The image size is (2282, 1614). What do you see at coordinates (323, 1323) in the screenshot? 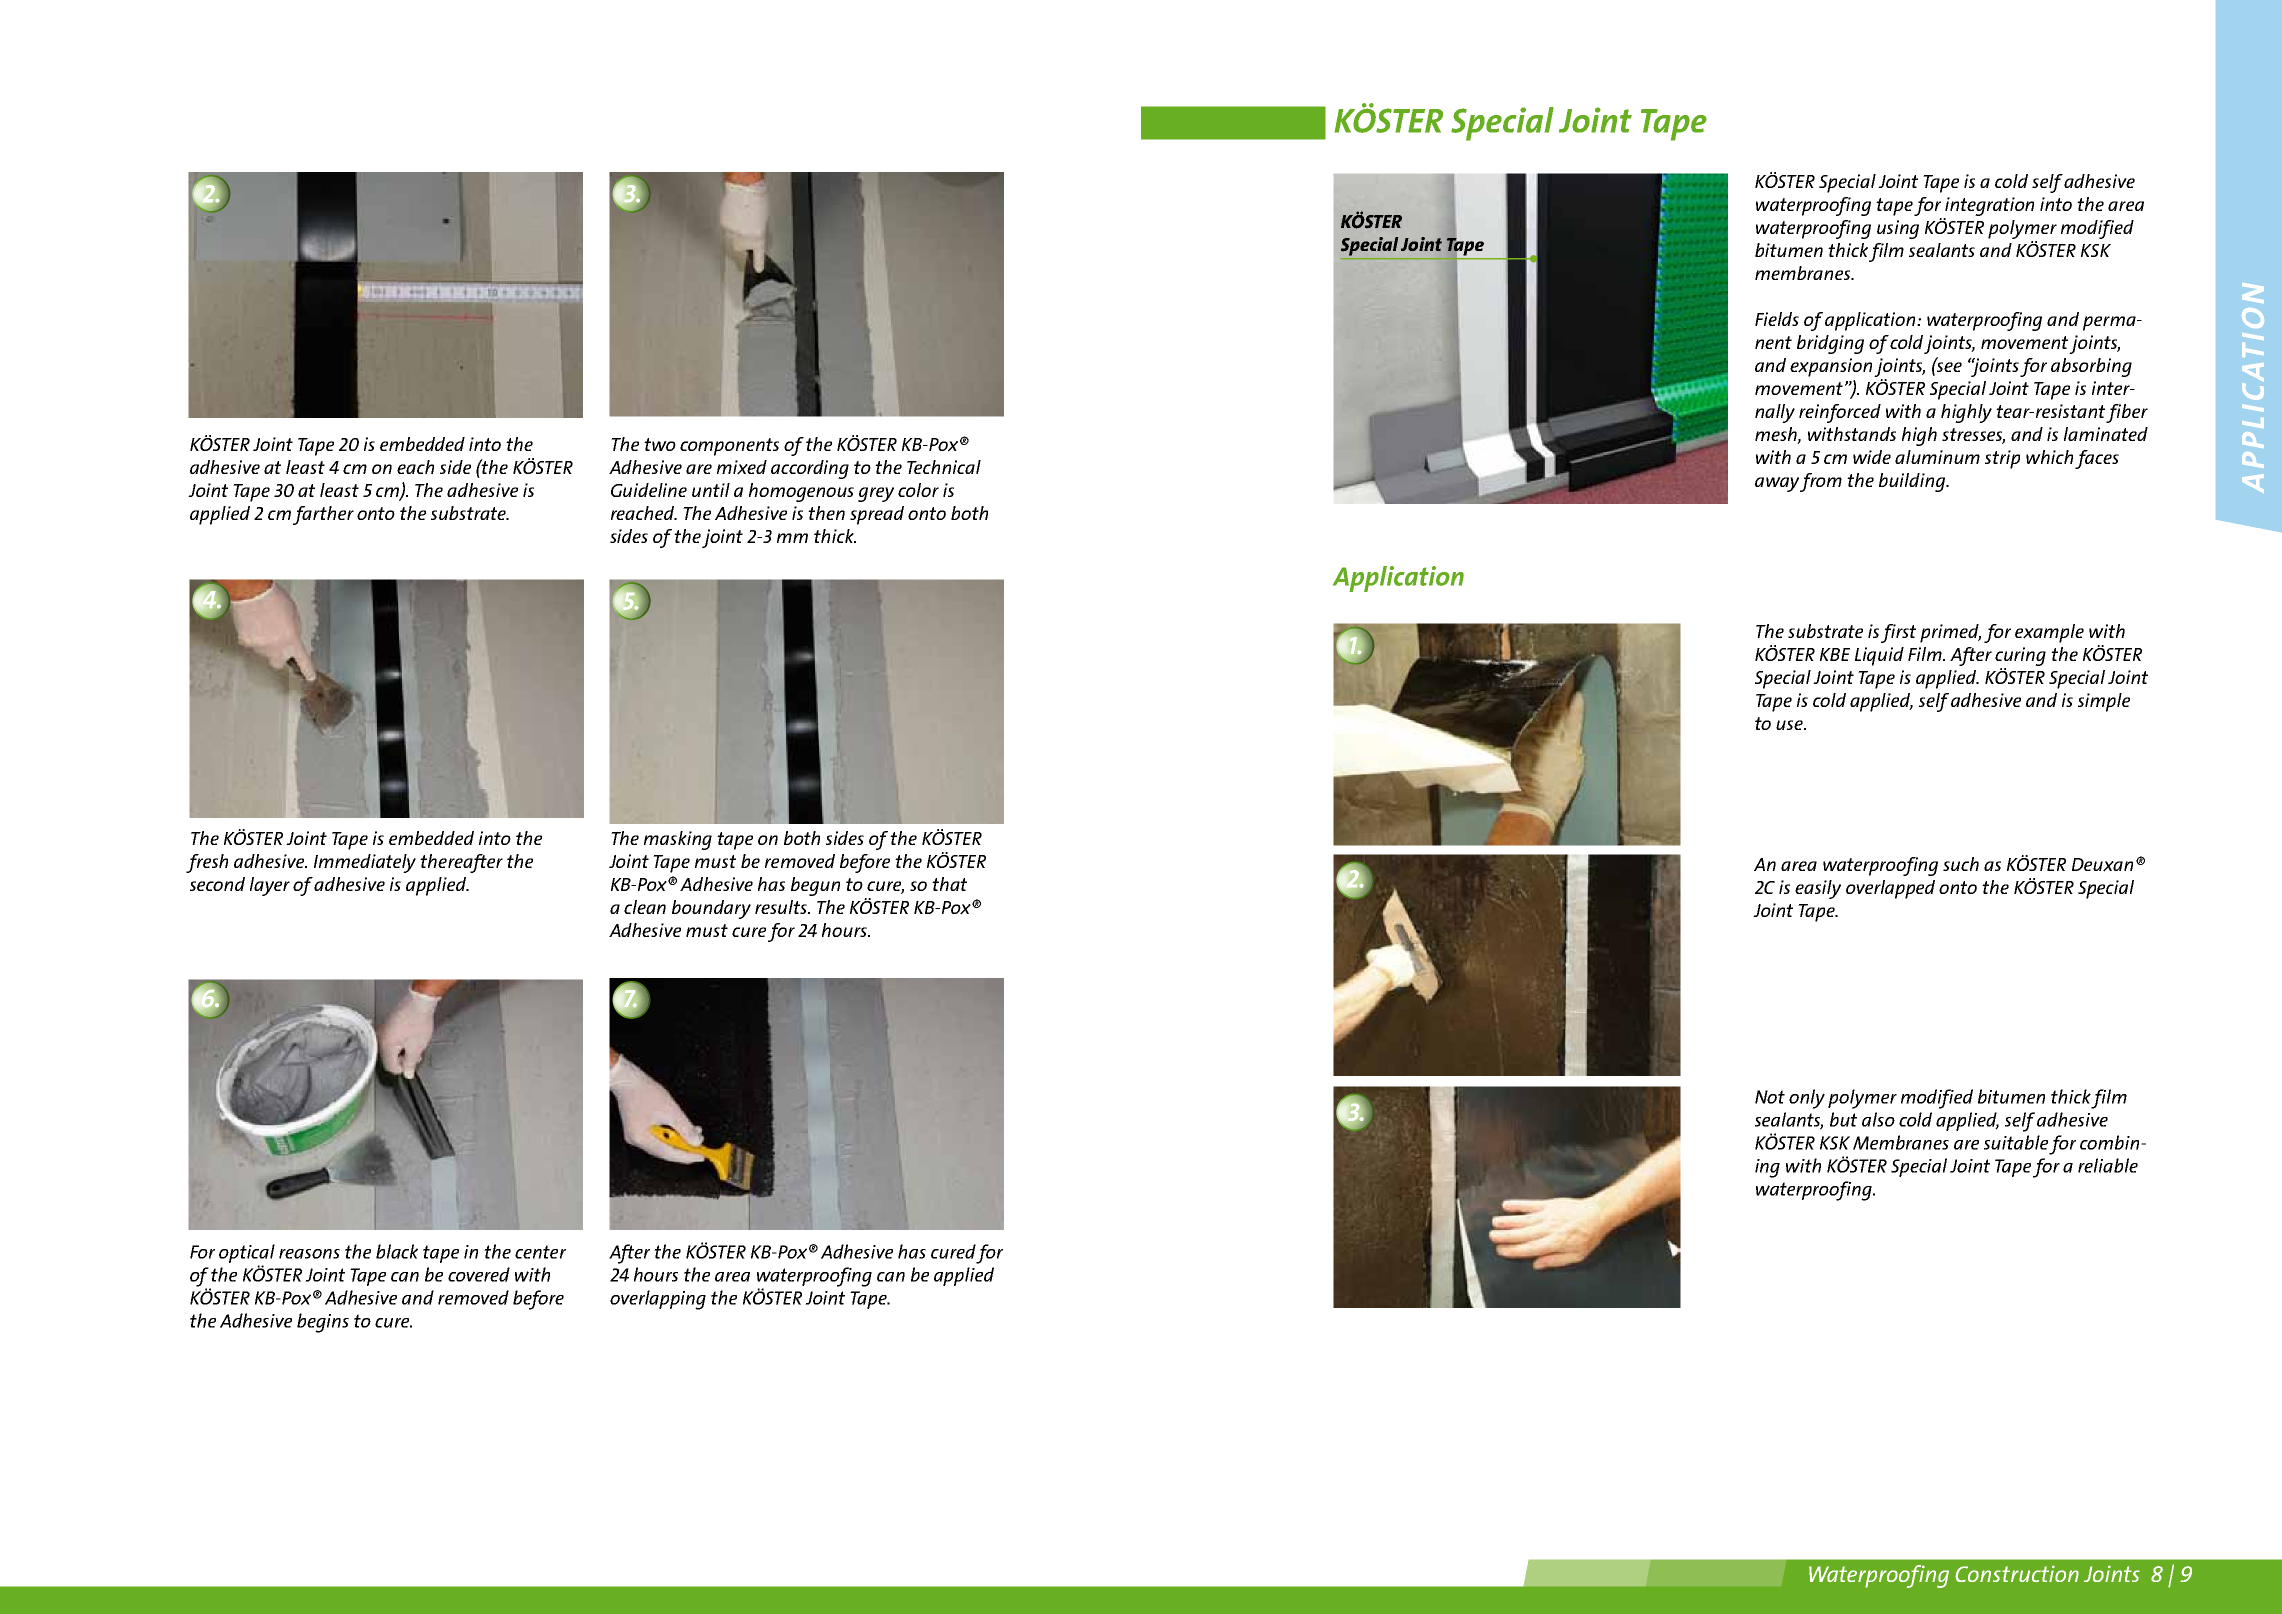
I see `begins` at bounding box center [323, 1323].
